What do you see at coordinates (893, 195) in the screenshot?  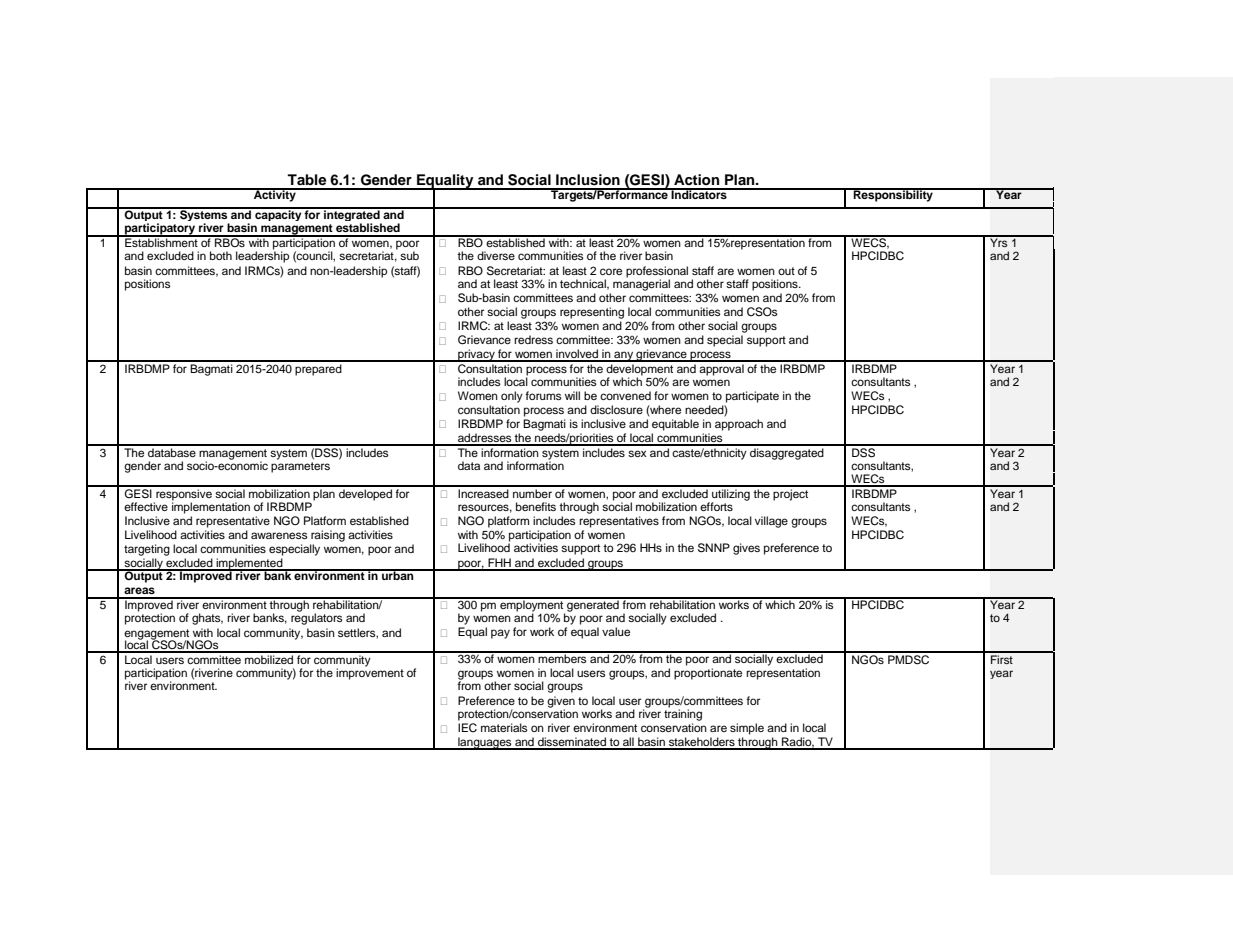 I see `Responsibility` at bounding box center [893, 195].
